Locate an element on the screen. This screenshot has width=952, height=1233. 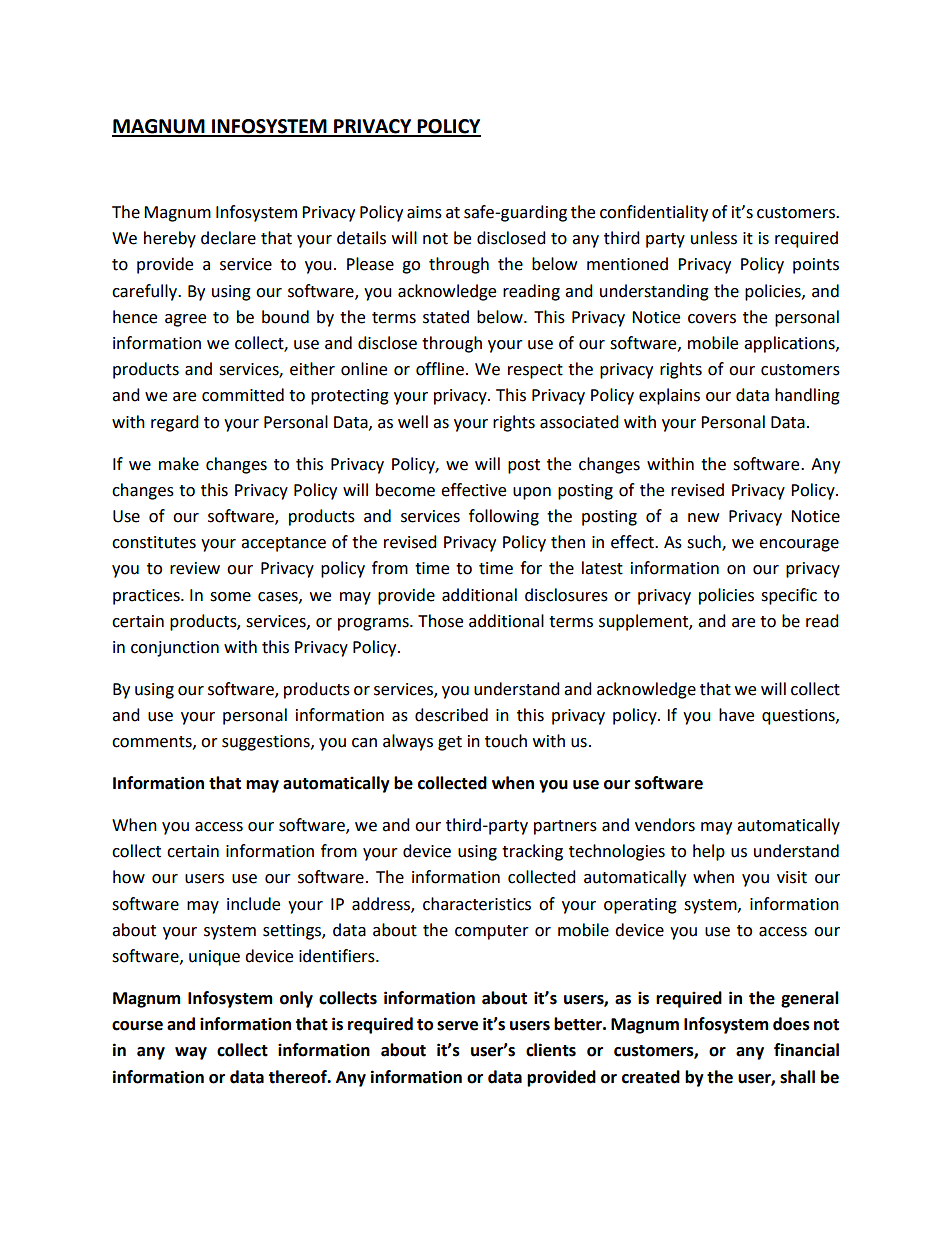
specific is located at coordinates (789, 596).
